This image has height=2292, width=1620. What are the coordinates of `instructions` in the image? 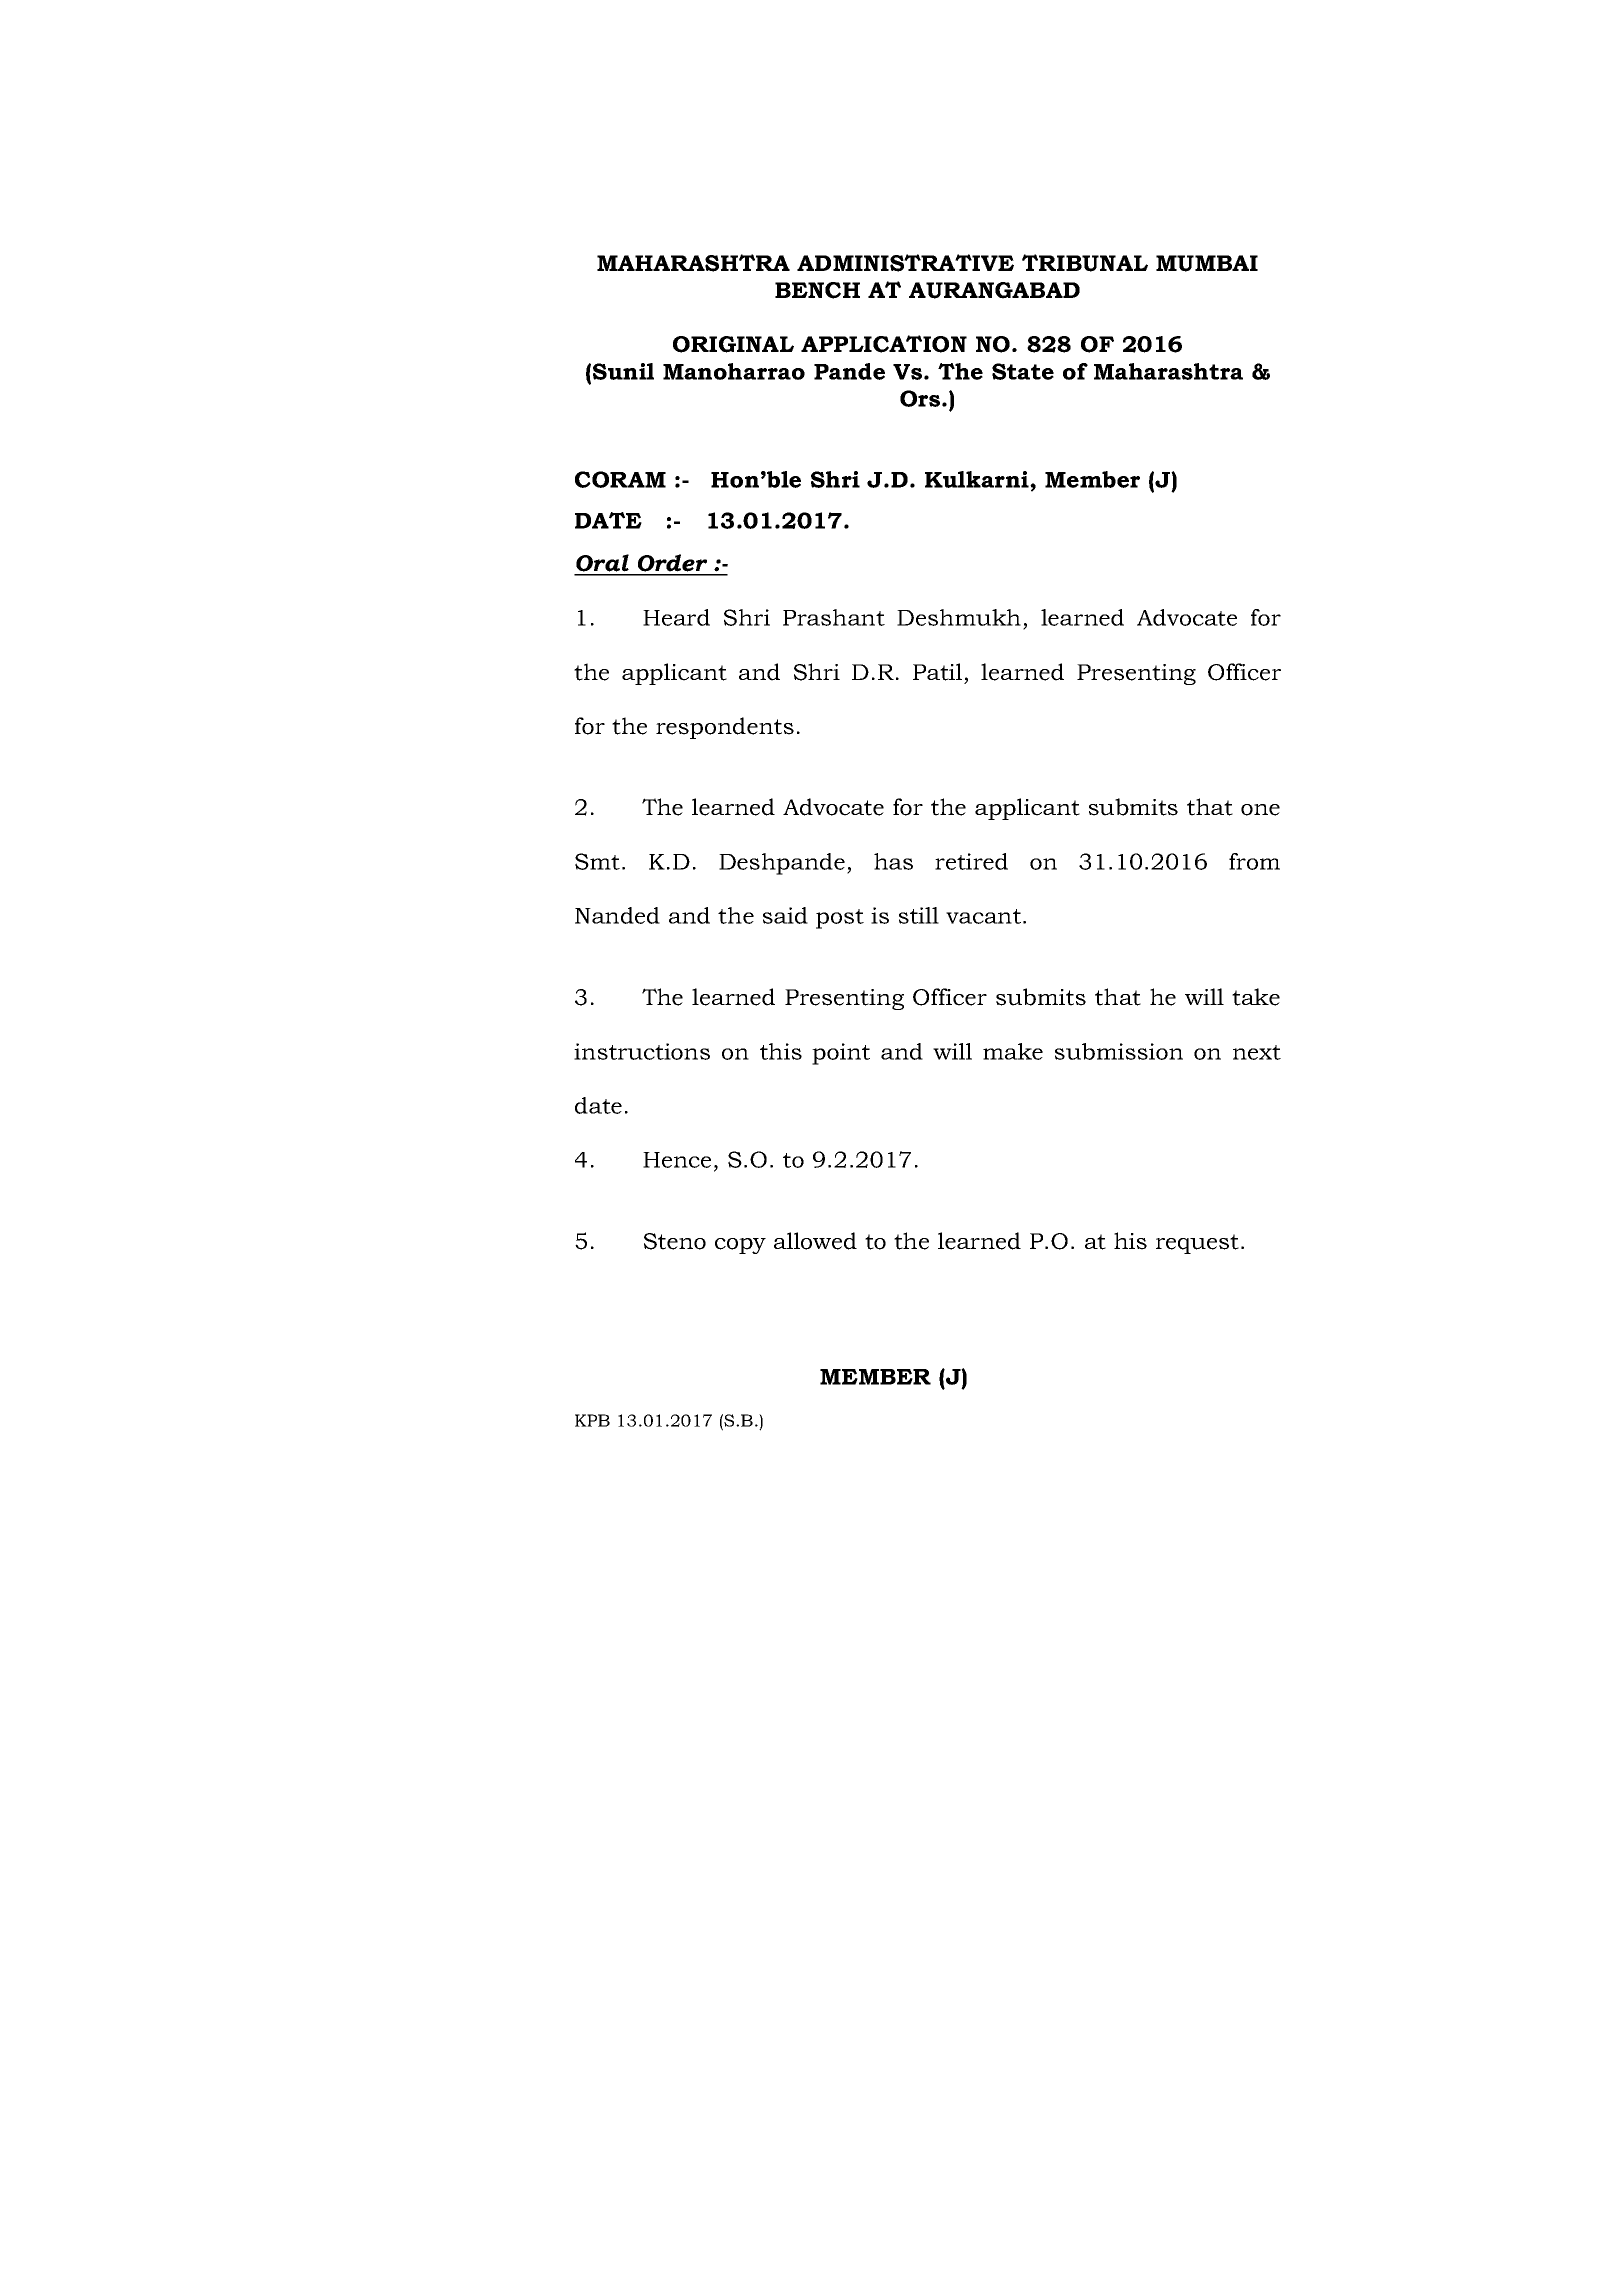 It's located at (642, 1051).
